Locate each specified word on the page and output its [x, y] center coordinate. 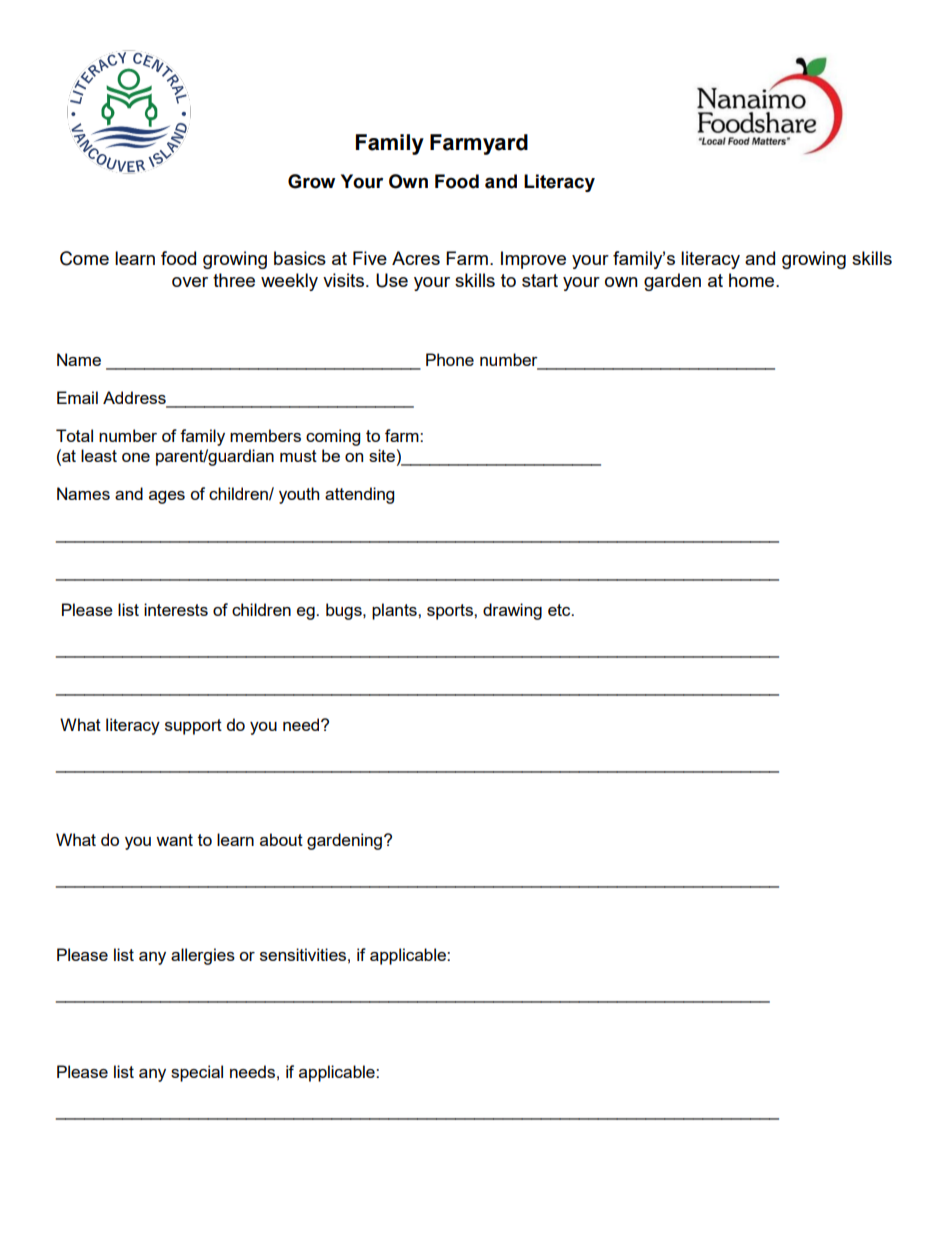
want [174, 840]
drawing [512, 611]
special [197, 1073]
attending [359, 495]
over [190, 282]
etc [560, 610]
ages [167, 497]
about [281, 839]
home [753, 280]
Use [392, 280]
